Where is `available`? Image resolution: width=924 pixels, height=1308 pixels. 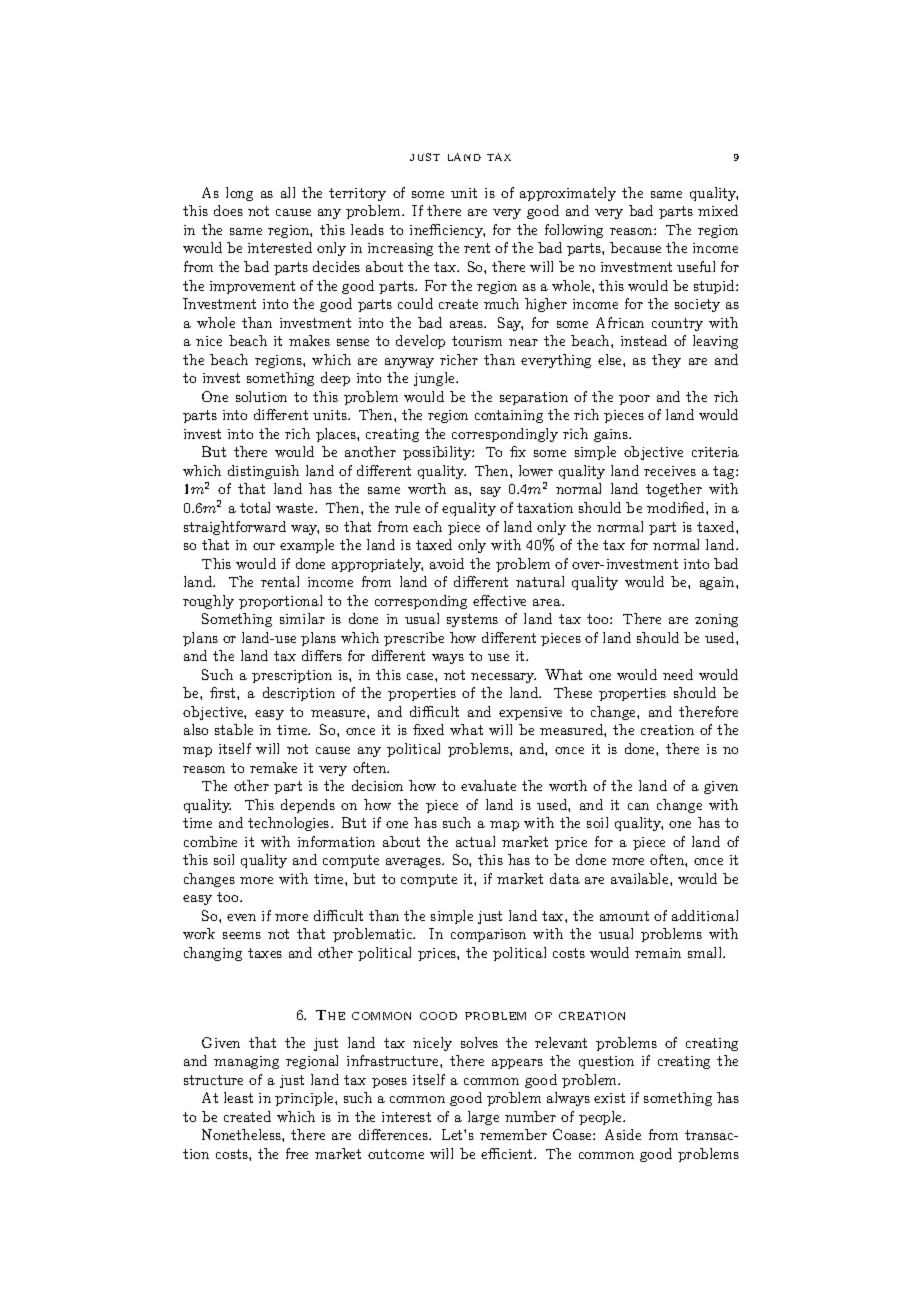 available is located at coordinates (641, 878).
